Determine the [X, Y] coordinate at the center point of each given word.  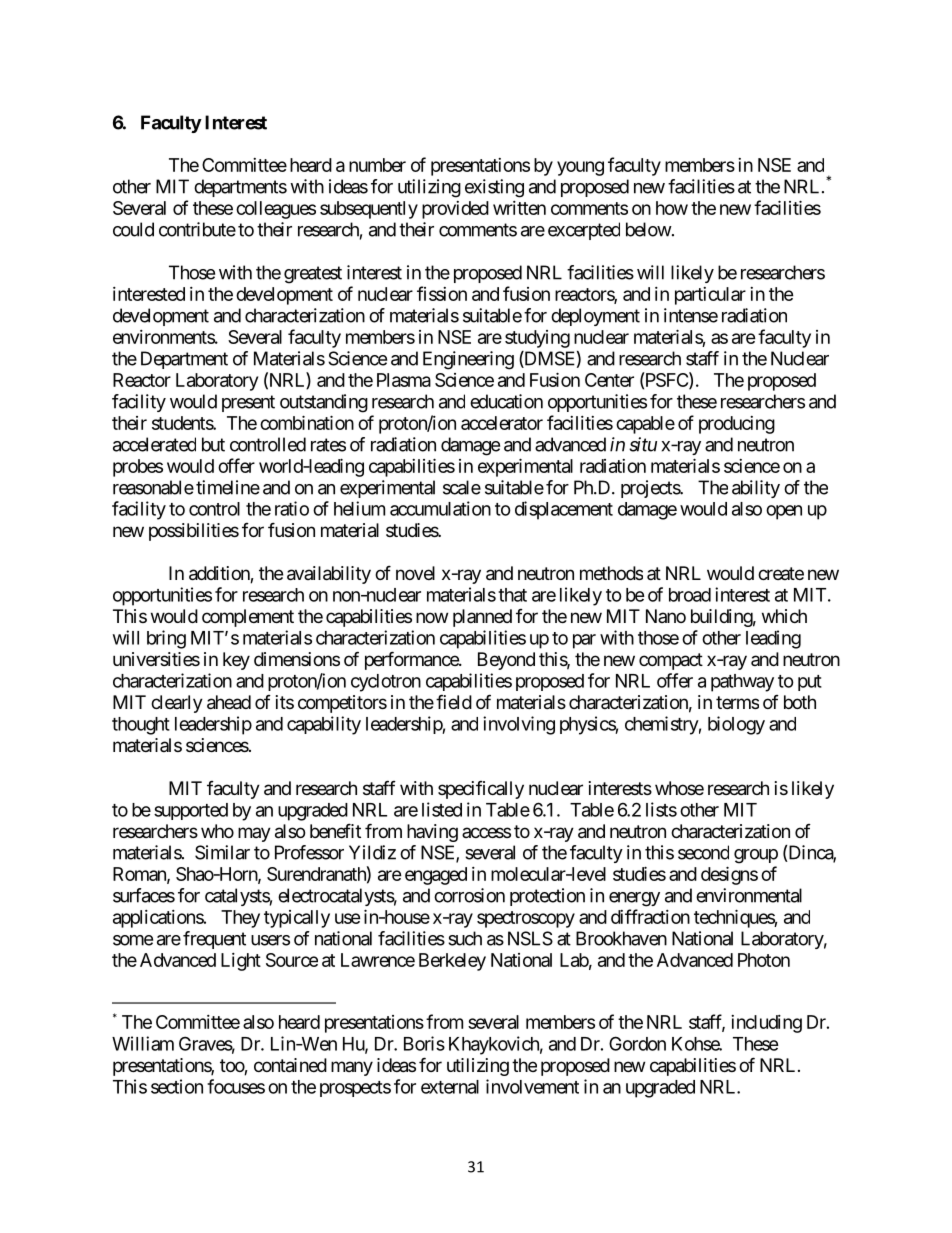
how [672, 208]
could [133, 229]
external [450, 1087]
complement [248, 618]
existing [494, 188]
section [177, 1086]
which [784, 616]
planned [482, 618]
